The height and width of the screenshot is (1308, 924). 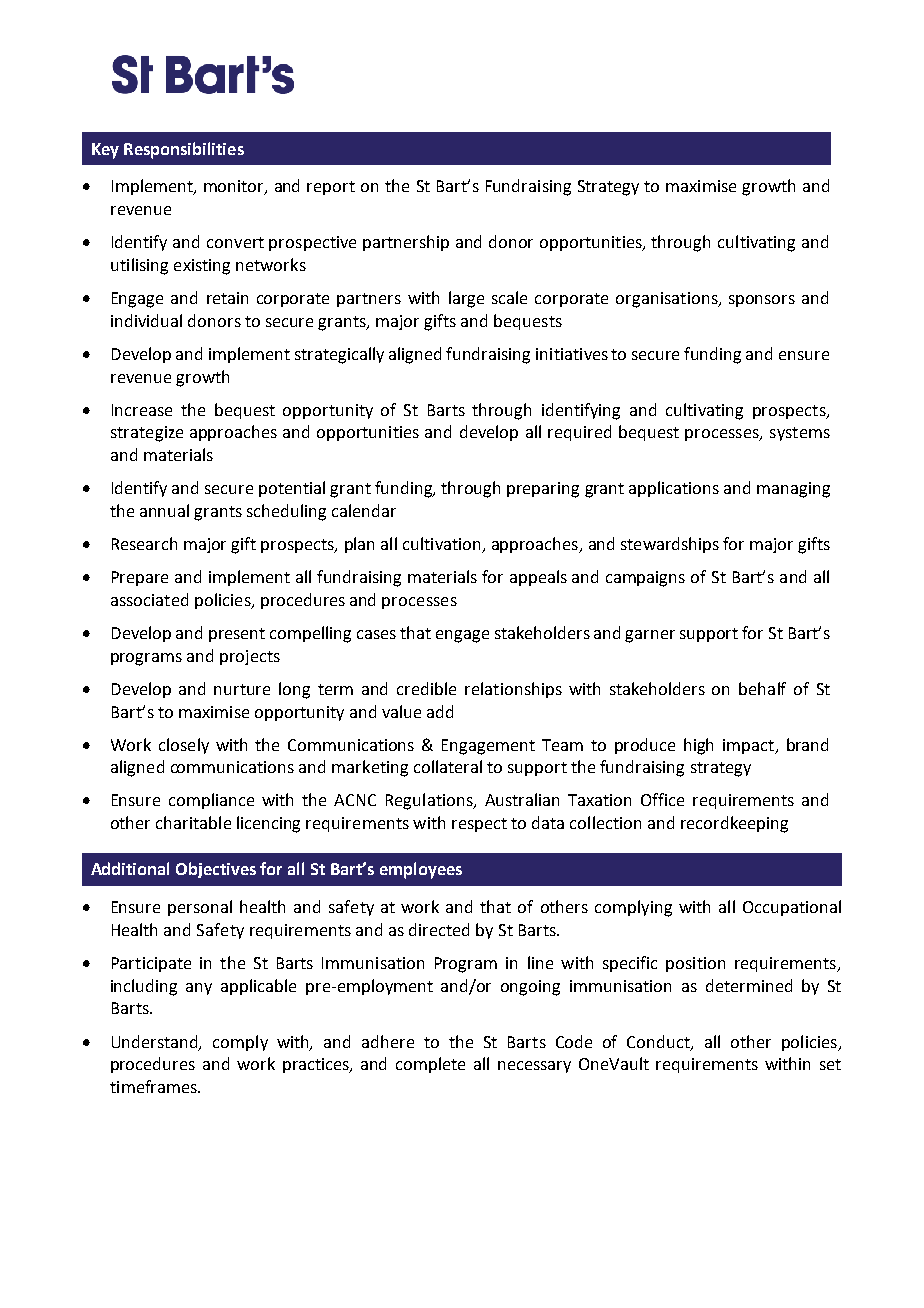 I want to click on Understand, so click(x=156, y=1042).
